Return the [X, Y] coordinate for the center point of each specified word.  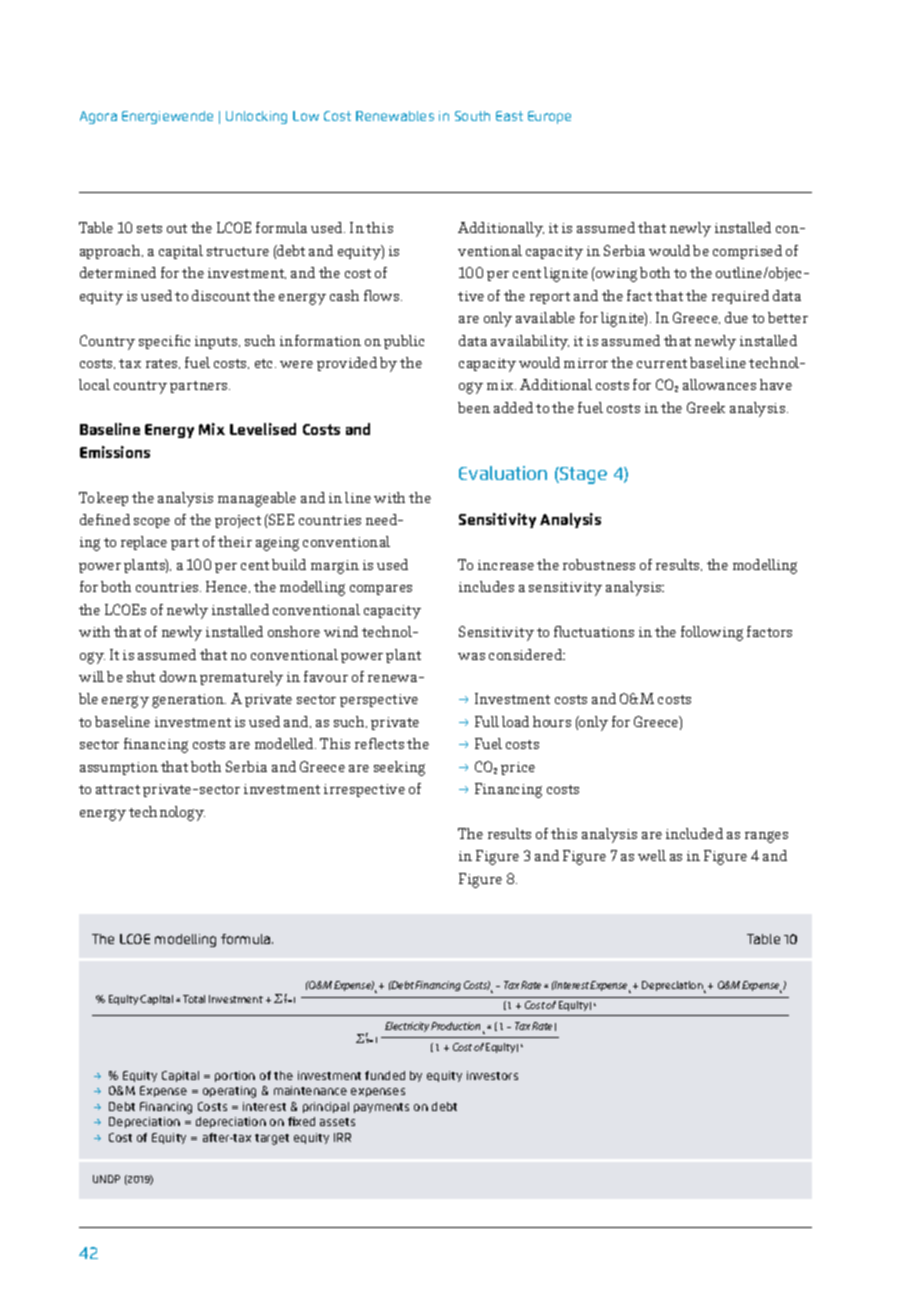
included [694, 833]
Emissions [115, 452]
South [472, 116]
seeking [399, 768]
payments [381, 1108]
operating [229, 1092]
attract [118, 789]
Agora [98, 117]
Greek [706, 407]
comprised [747, 252]
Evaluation [503, 473]
